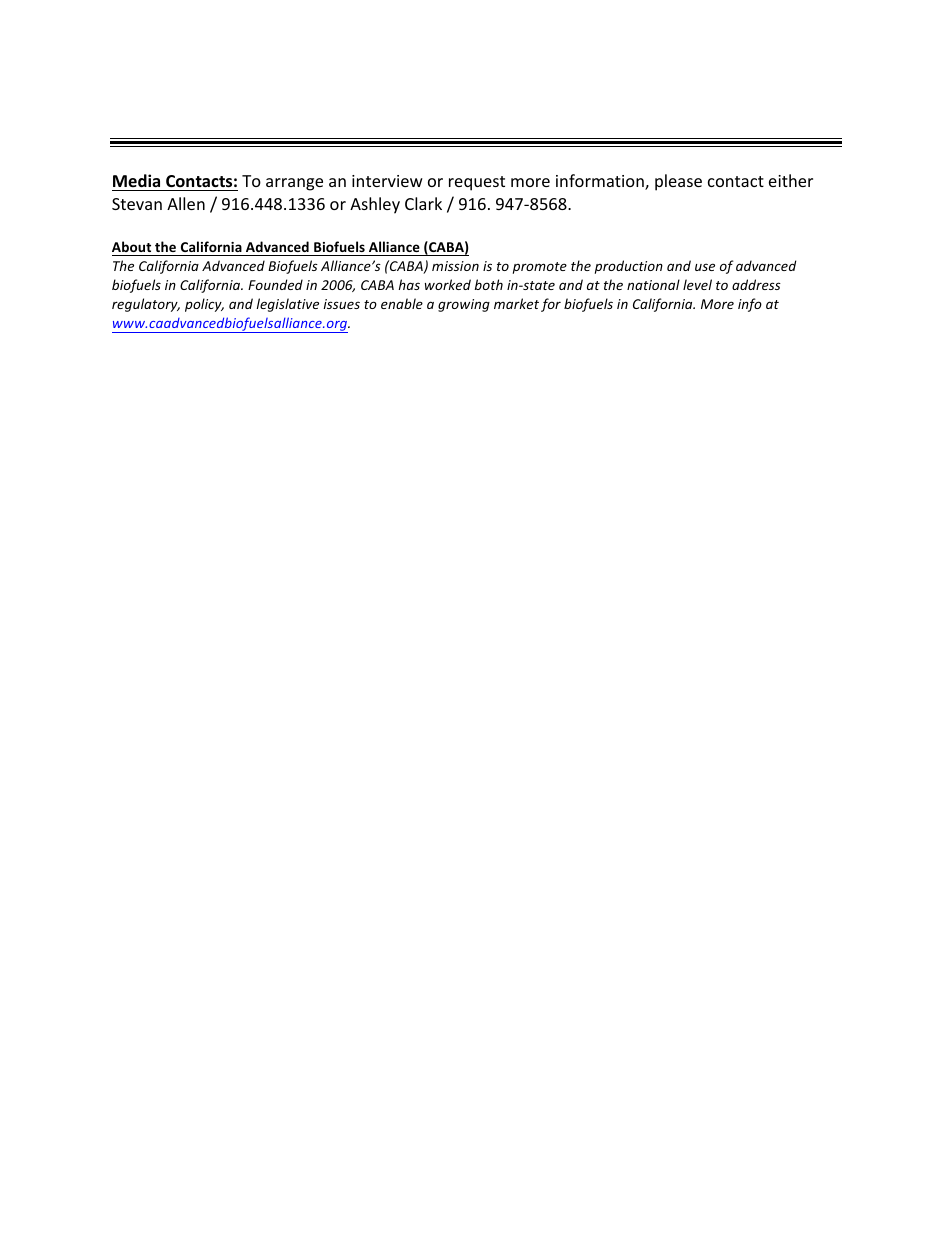 Image resolution: width=952 pixels, height=1233 pixels. What do you see at coordinates (705, 267) in the page?
I see `use` at bounding box center [705, 267].
